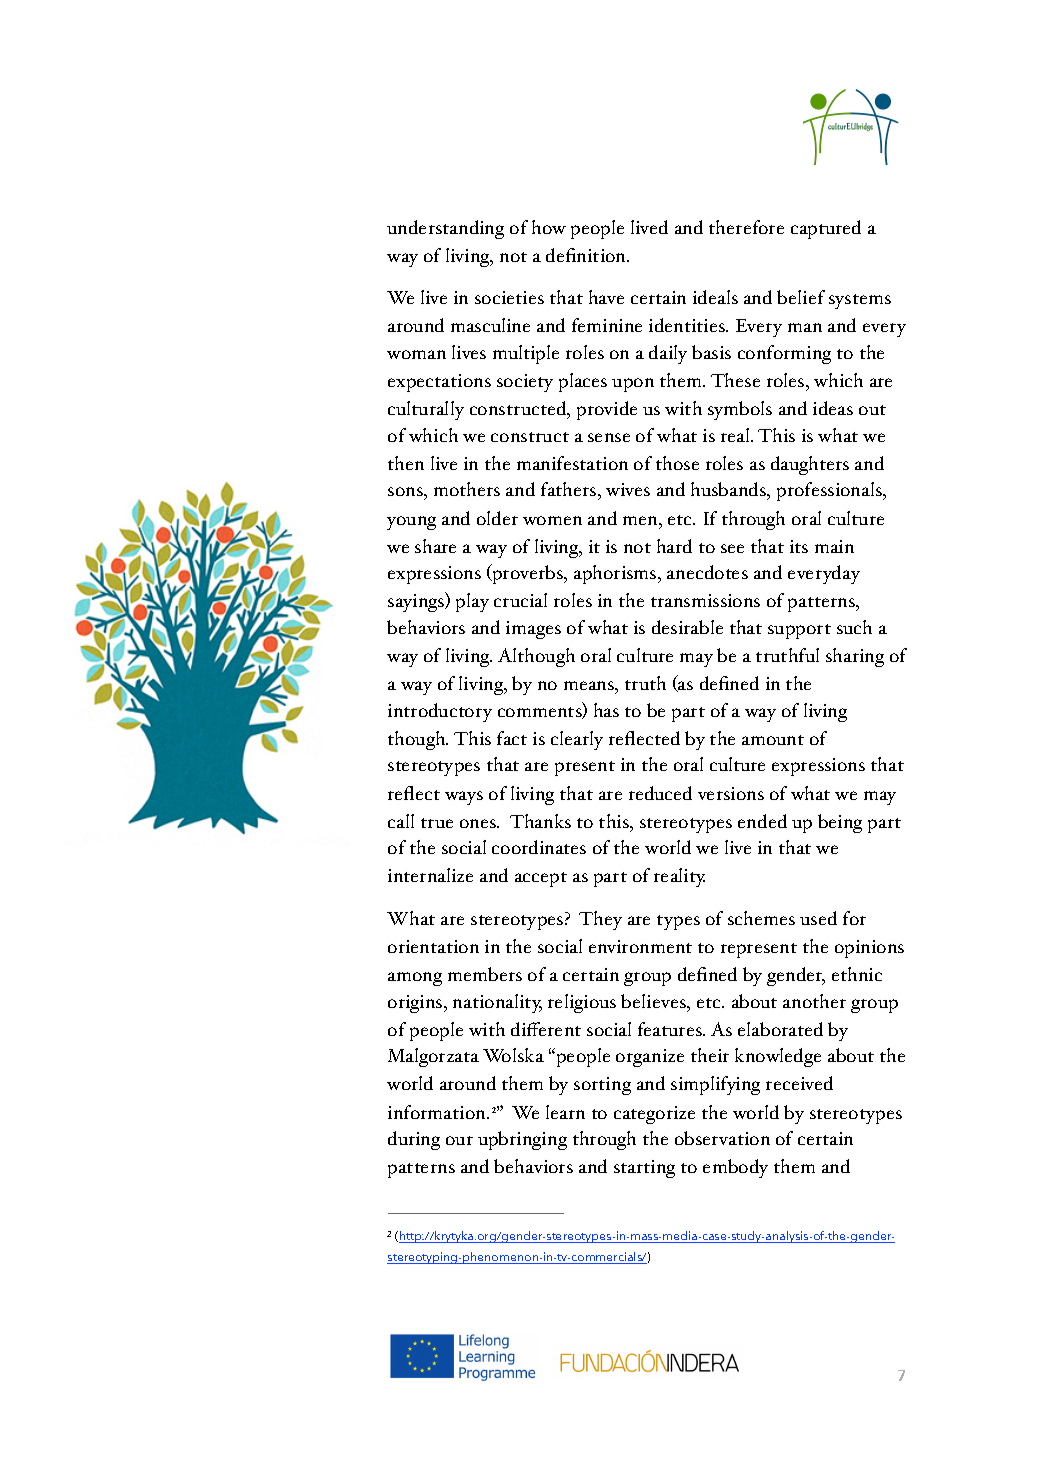  I want to click on mothers, so click(467, 489).
